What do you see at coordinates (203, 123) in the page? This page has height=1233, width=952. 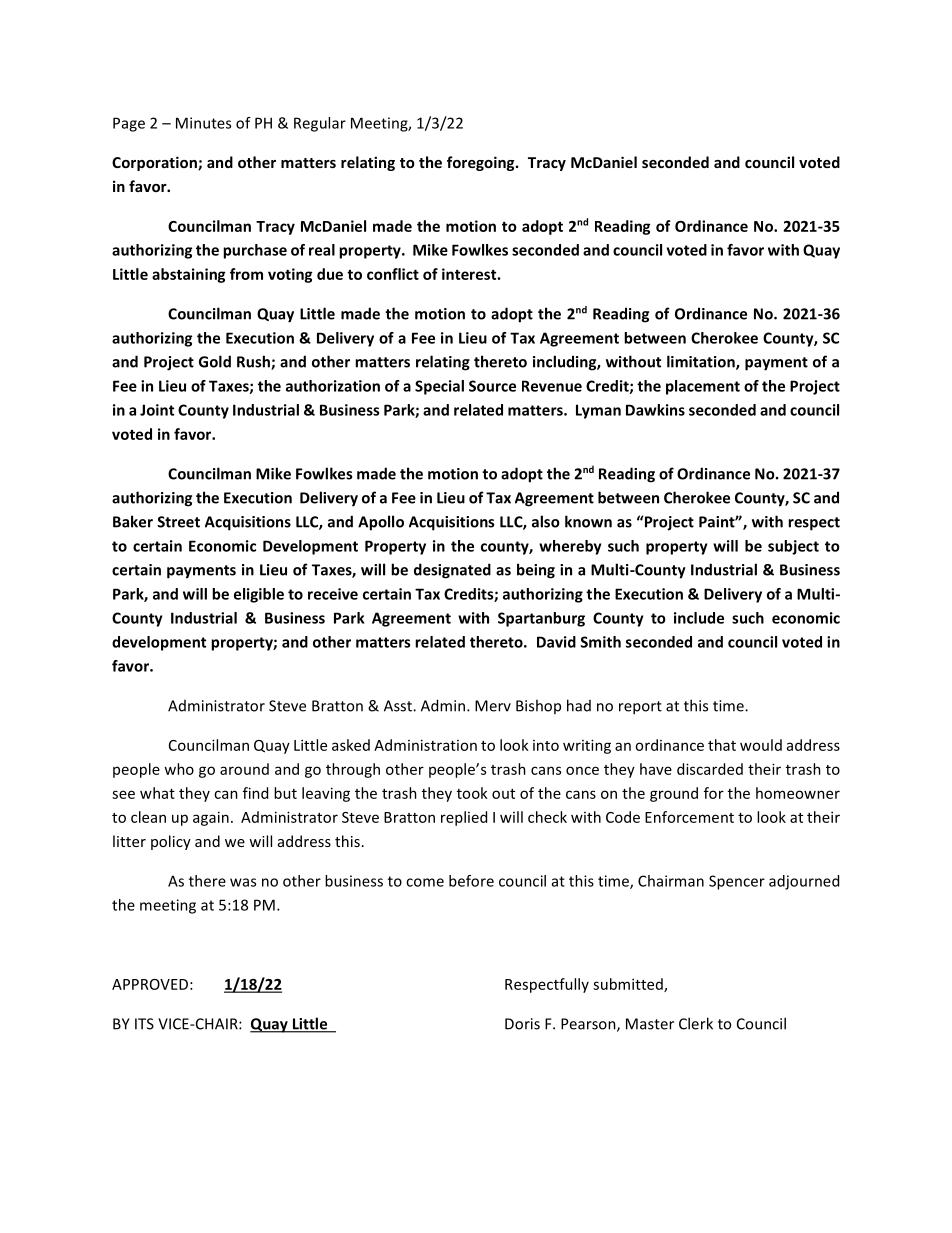 I see `Minutes` at bounding box center [203, 123].
